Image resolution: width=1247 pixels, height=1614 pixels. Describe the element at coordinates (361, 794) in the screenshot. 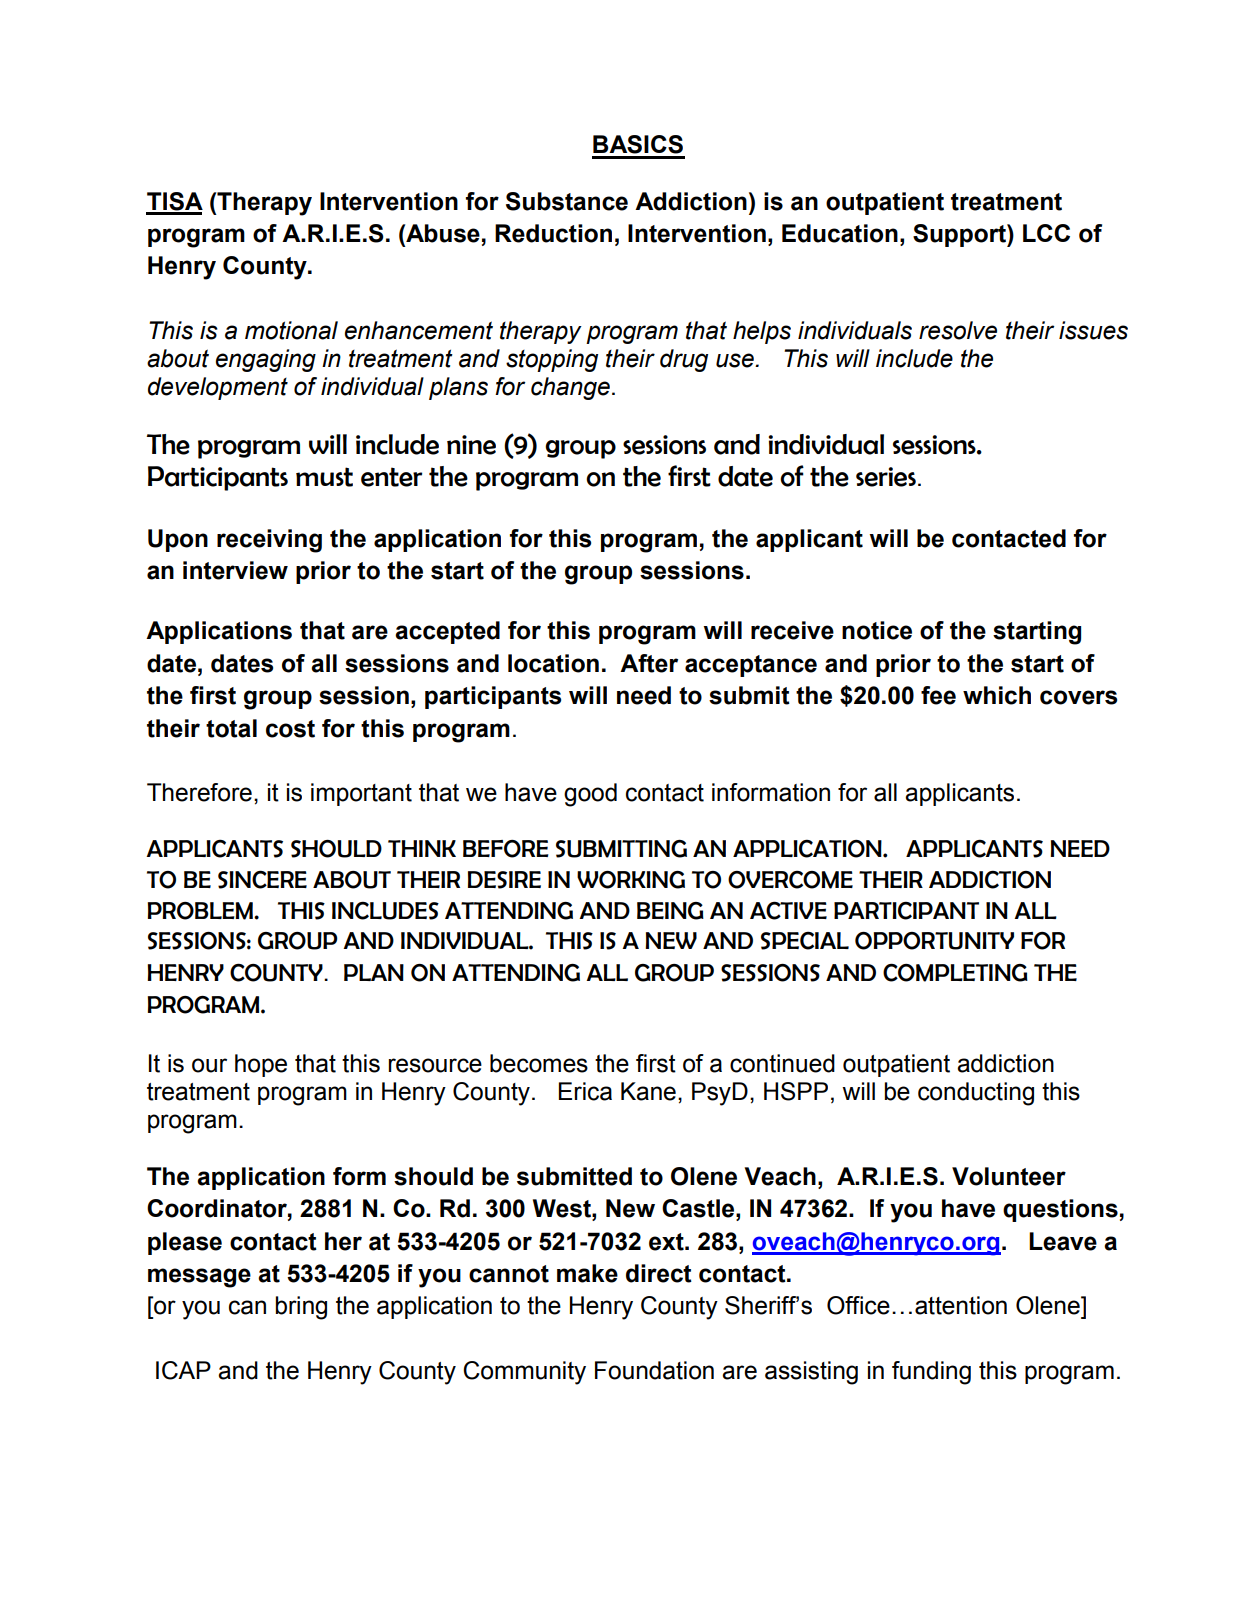

I see `important` at that location.
